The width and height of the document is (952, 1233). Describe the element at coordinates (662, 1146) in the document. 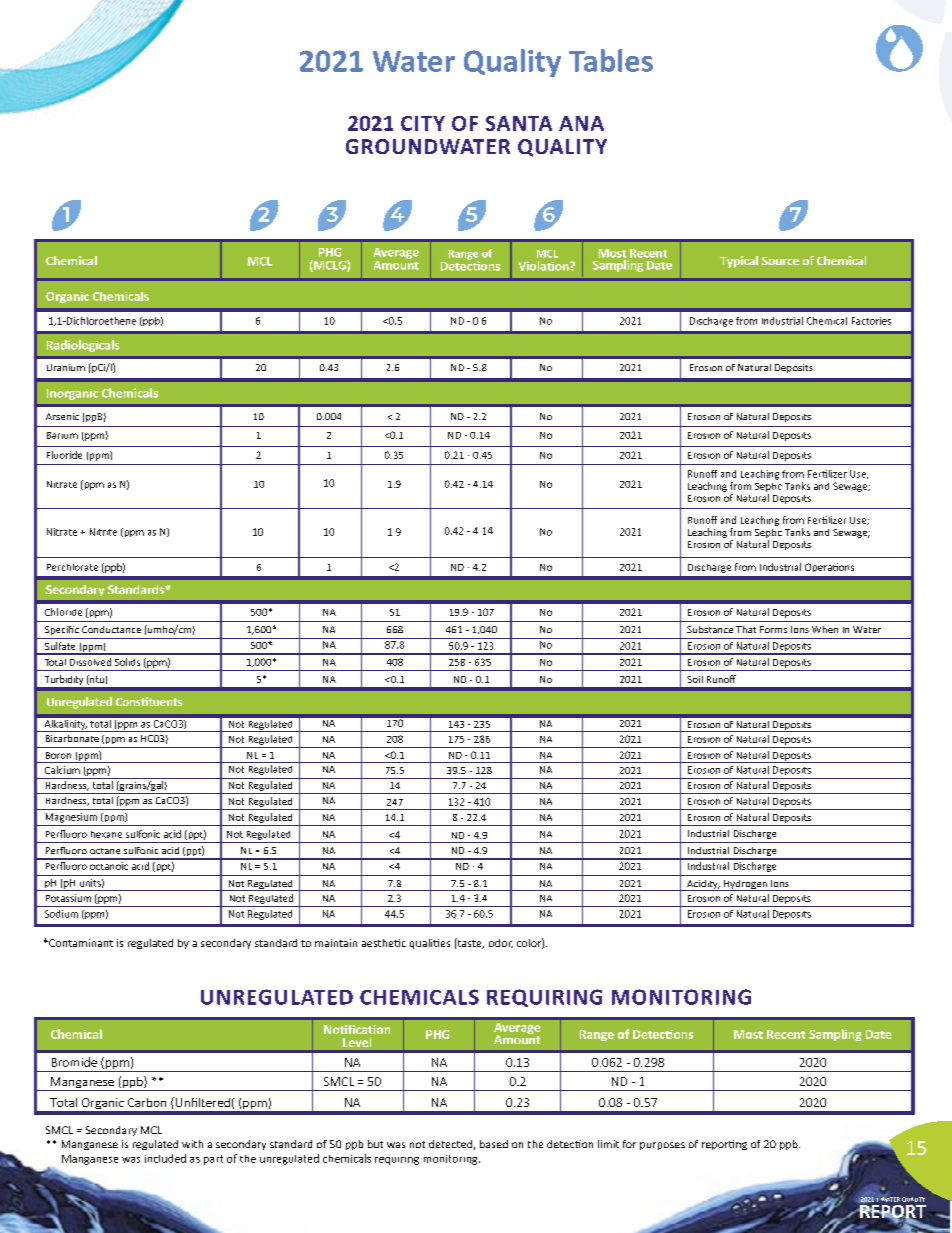

I see `purposes` at that location.
